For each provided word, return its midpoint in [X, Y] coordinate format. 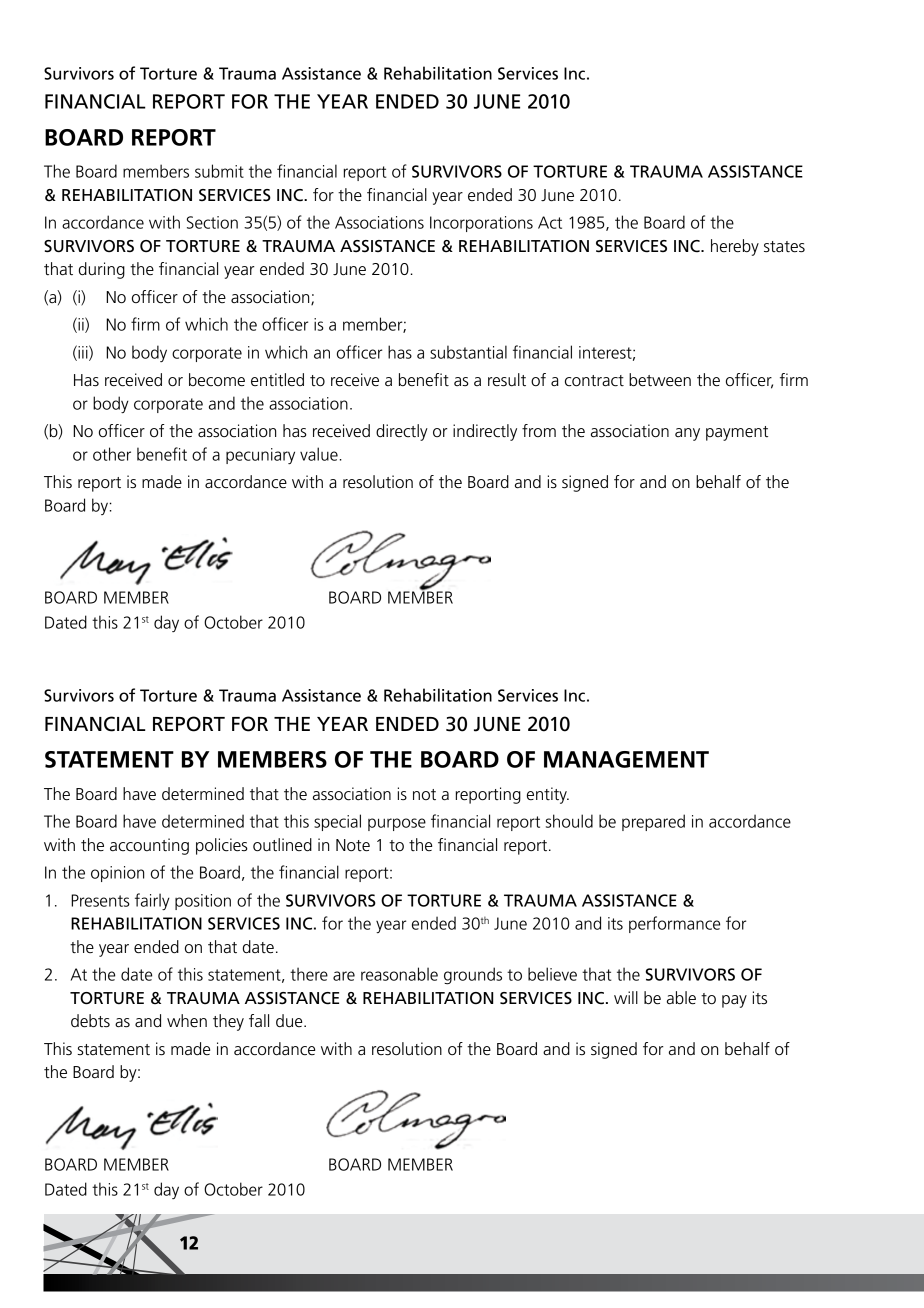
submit [219, 171]
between [660, 380]
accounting [149, 846]
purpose [397, 824]
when [187, 1021]
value [319, 454]
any [687, 434]
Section [212, 222]
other [112, 454]
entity [548, 795]
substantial [468, 352]
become [217, 380]
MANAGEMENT [626, 759]
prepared [653, 822]
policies [222, 846]
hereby [735, 247]
